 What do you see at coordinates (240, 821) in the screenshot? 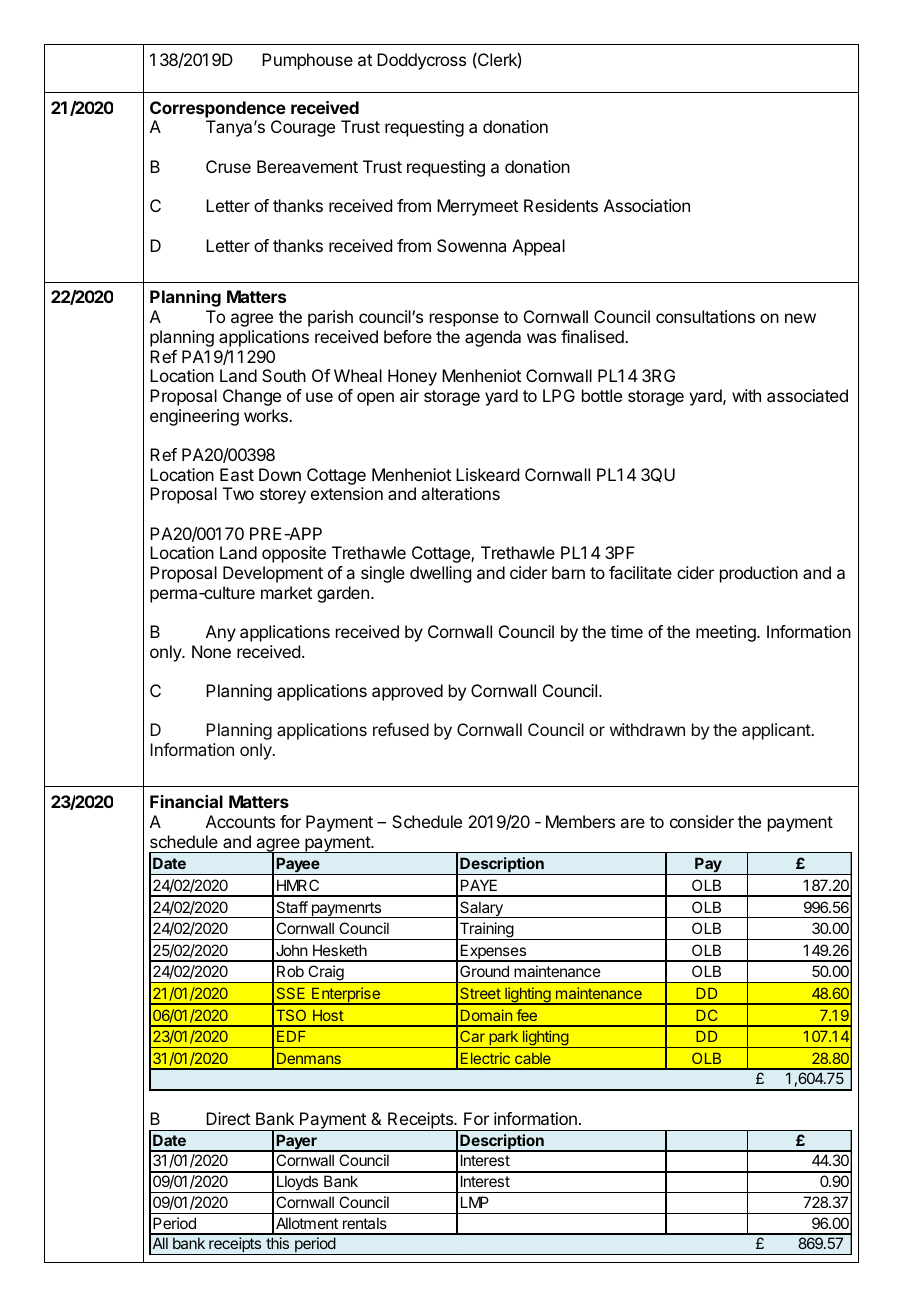
I see `Accounts` at bounding box center [240, 821].
